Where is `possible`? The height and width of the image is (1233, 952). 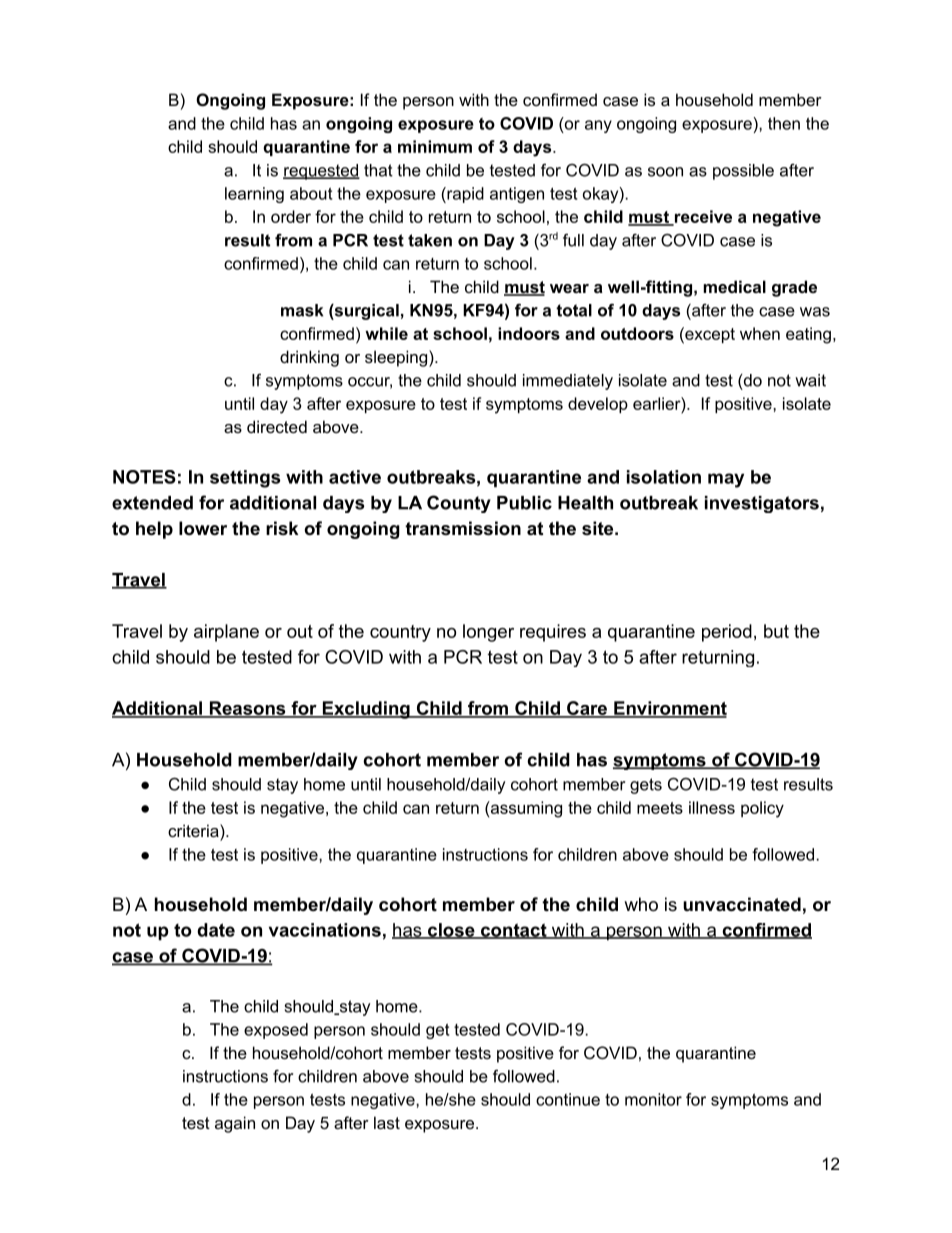 possible is located at coordinates (743, 172).
